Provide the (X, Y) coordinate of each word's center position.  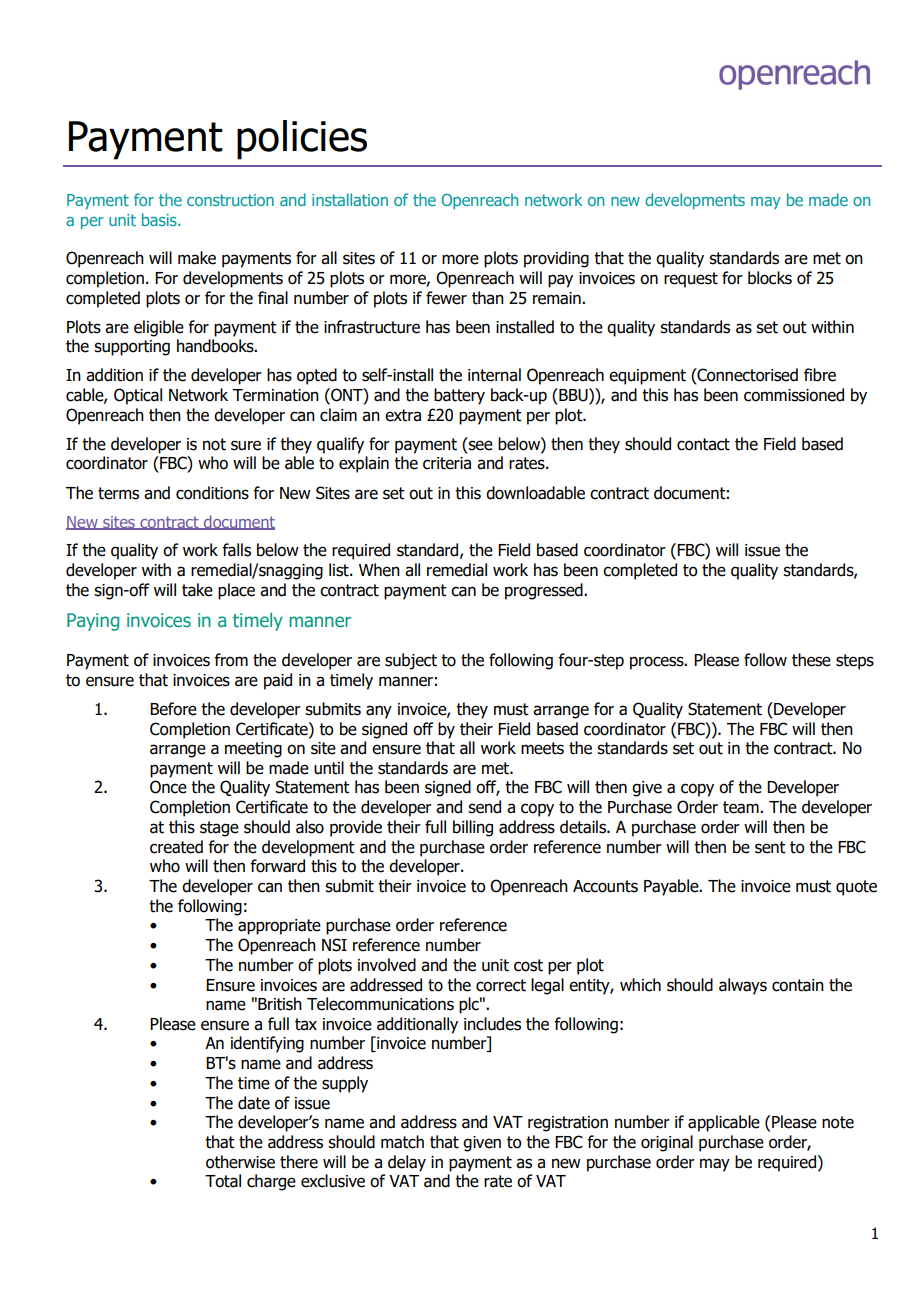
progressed (545, 591)
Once (168, 787)
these (811, 660)
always (743, 986)
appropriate (279, 927)
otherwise (240, 1162)
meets (542, 748)
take (197, 590)
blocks (770, 278)
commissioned (794, 395)
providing (556, 259)
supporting (132, 348)
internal (494, 375)
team (742, 807)
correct (501, 985)
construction (230, 200)
